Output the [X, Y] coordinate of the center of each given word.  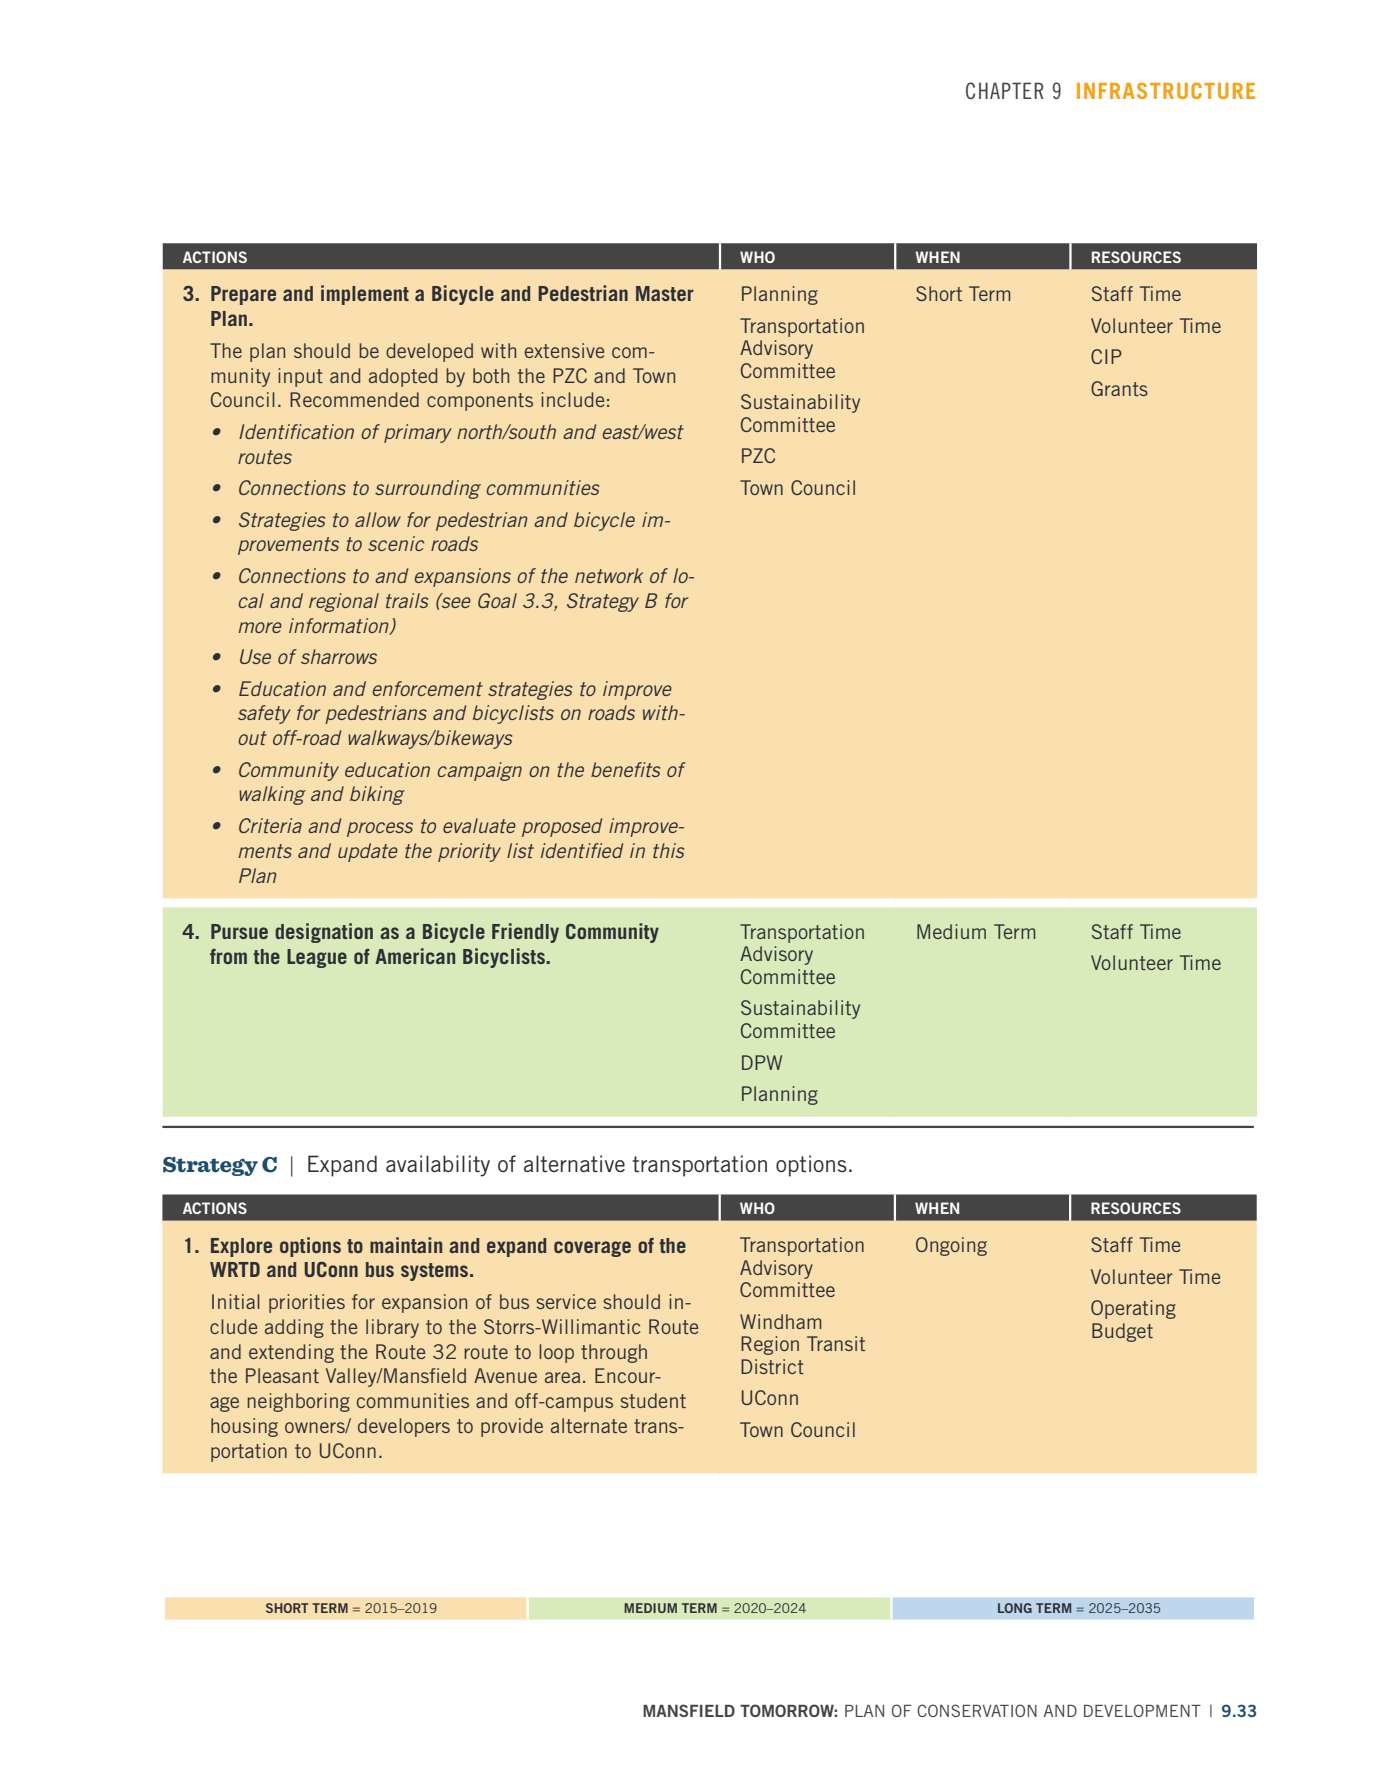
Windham [781, 1321]
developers [404, 1427]
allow [378, 519]
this [668, 850]
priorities [307, 1303]
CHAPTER [1005, 90]
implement [365, 295]
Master [665, 293]
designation [324, 933]
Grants [1119, 388]
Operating [1133, 1309]
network [609, 575]
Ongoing [951, 1246]
